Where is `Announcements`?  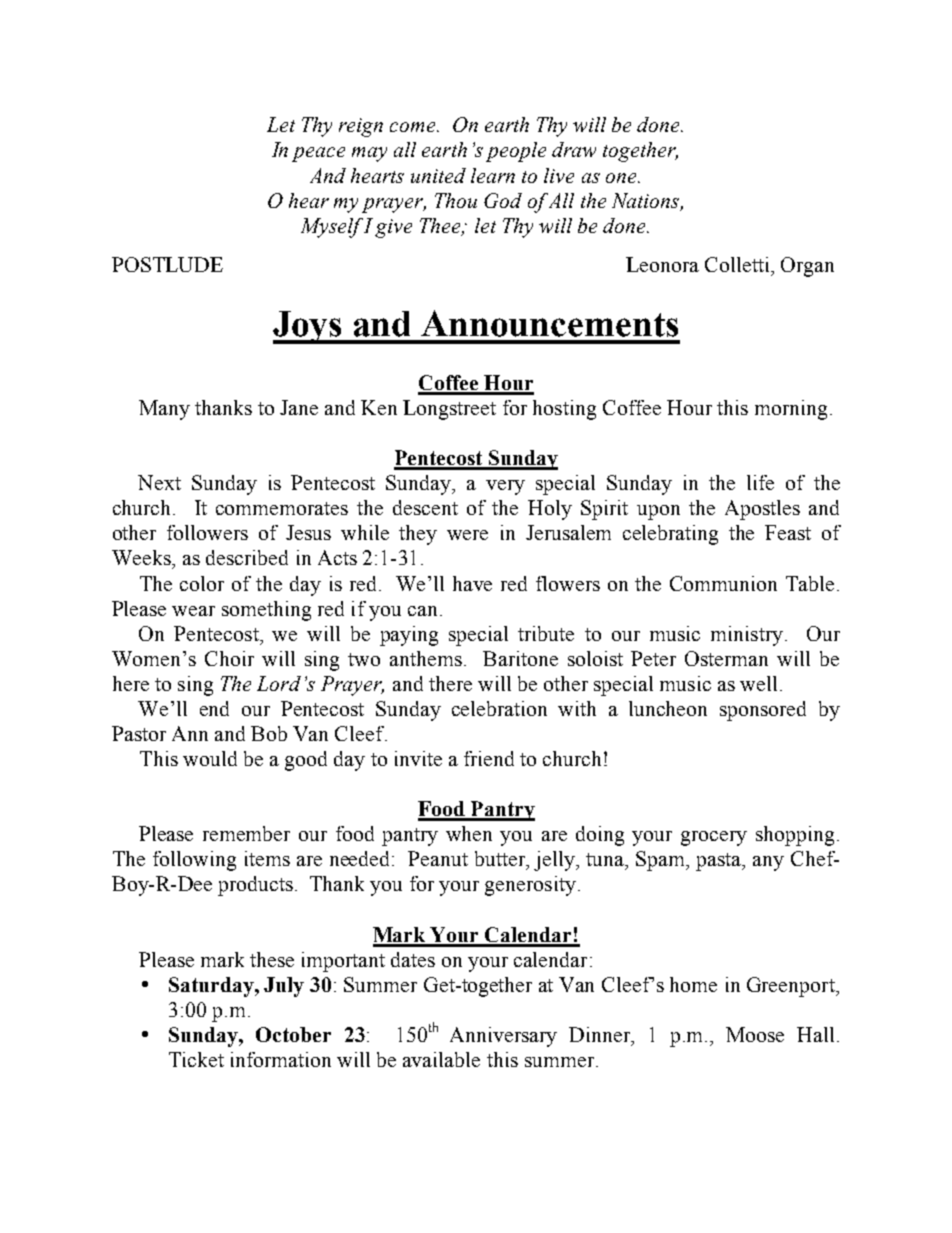 Announcements is located at coordinates (549, 323).
